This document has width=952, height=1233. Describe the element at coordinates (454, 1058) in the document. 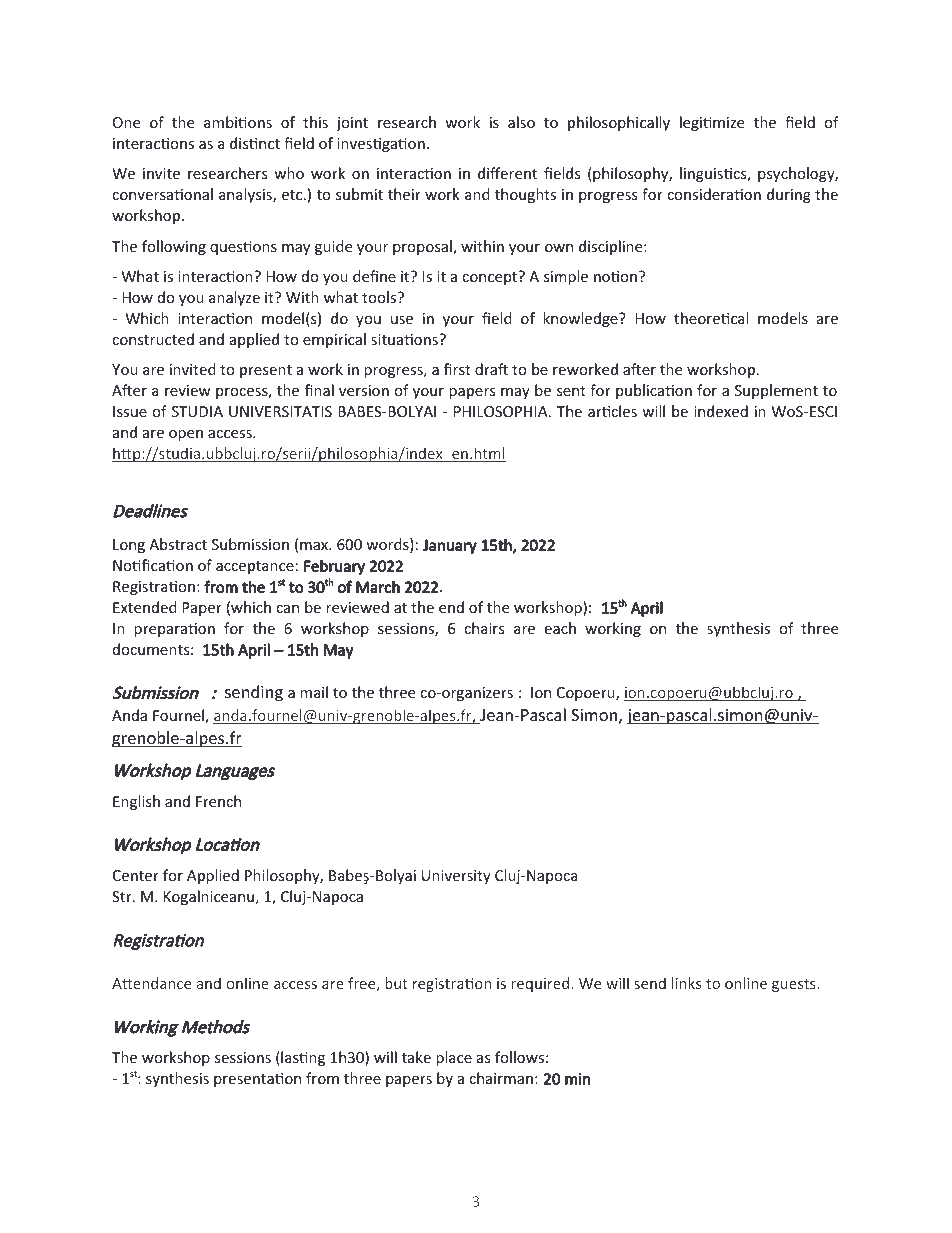

I see `place` at that location.
